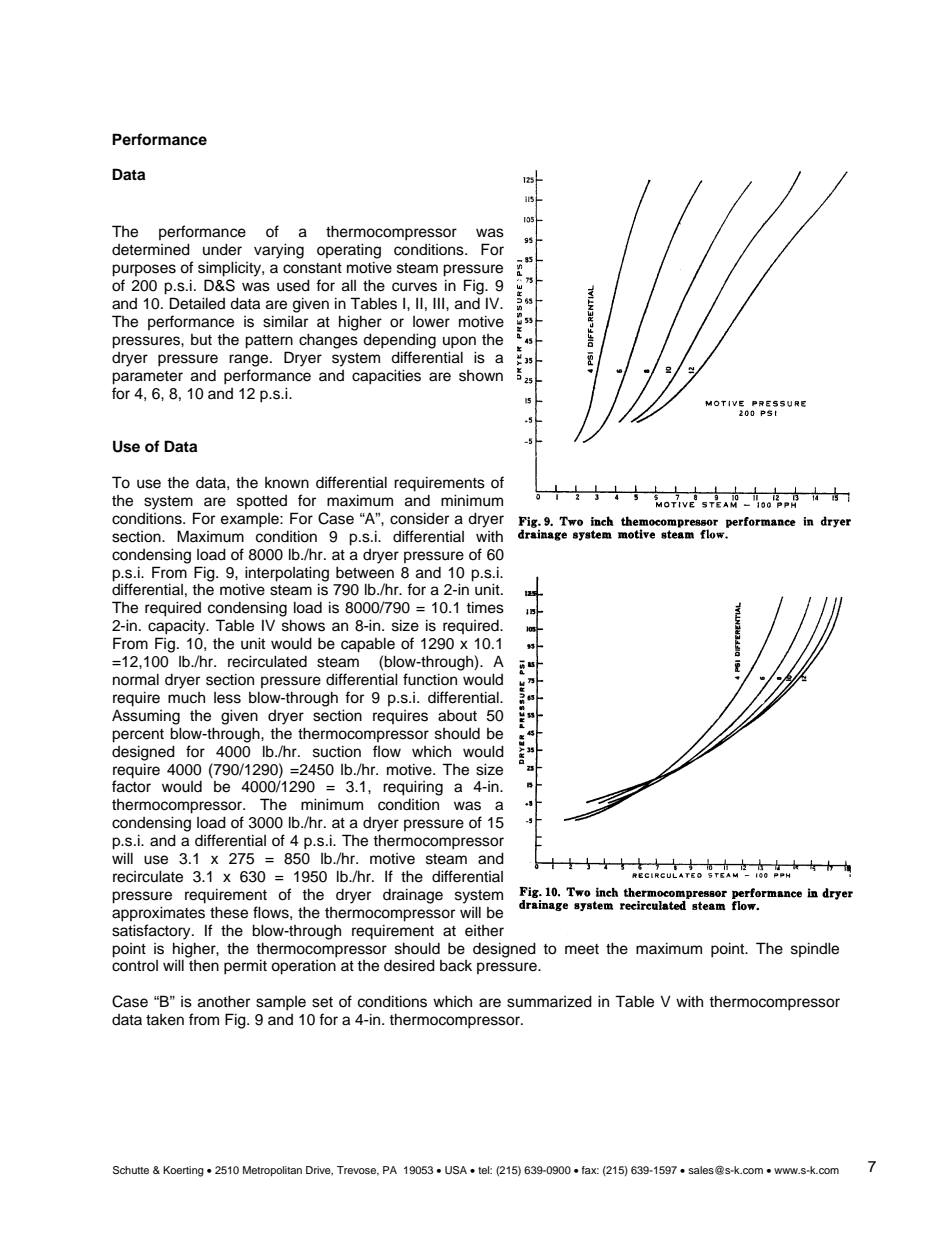 This screenshot has height=1233, width=952. I want to click on Metropolitan, so click(272, 1171).
